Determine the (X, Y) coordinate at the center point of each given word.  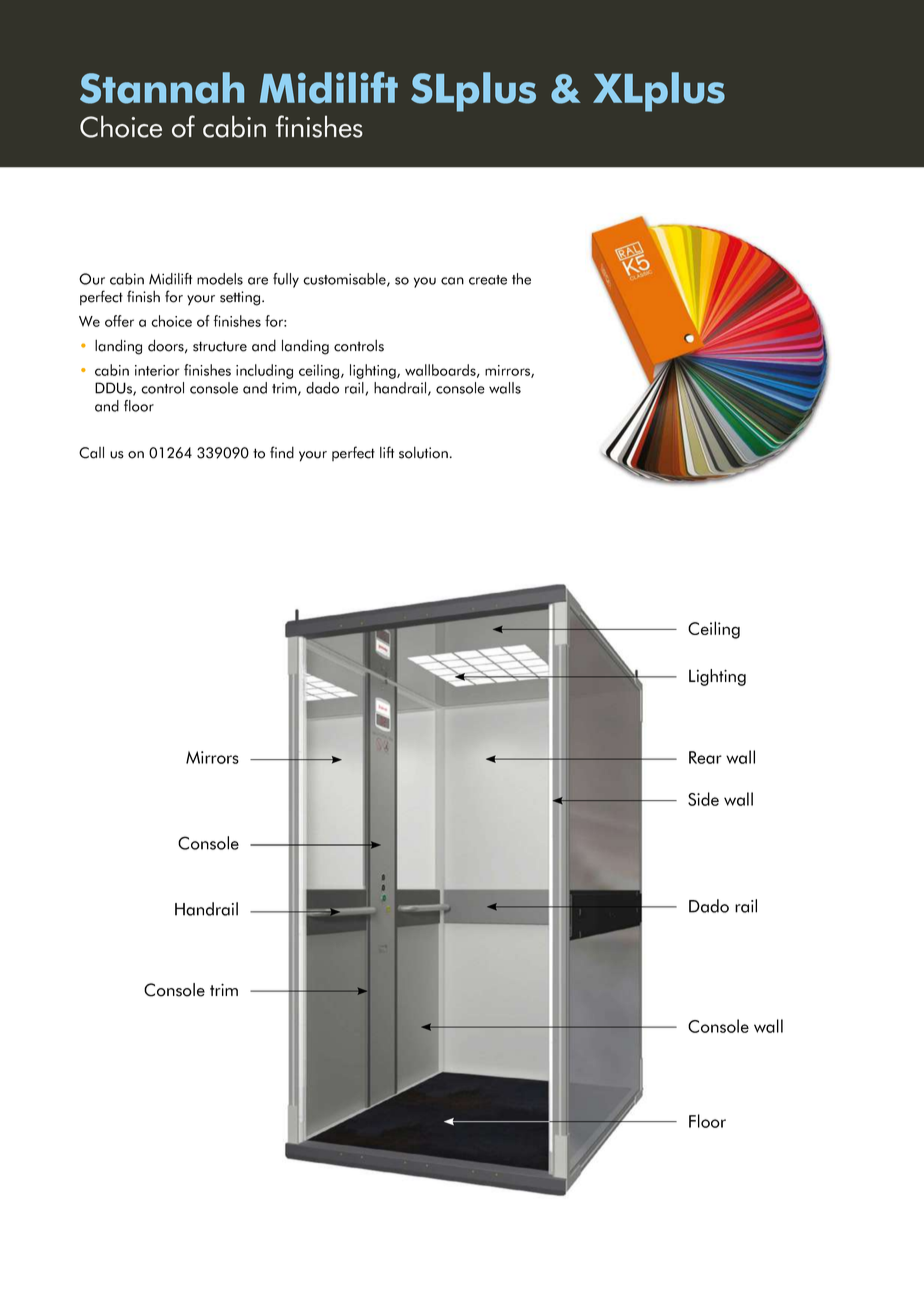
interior (157, 370)
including (264, 371)
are (258, 281)
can (452, 281)
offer (119, 321)
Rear (705, 757)
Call (91, 452)
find (282, 452)
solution (423, 452)
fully (286, 280)
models (220, 279)
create (488, 280)
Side (703, 799)
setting (241, 298)
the (521, 279)
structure (220, 346)
